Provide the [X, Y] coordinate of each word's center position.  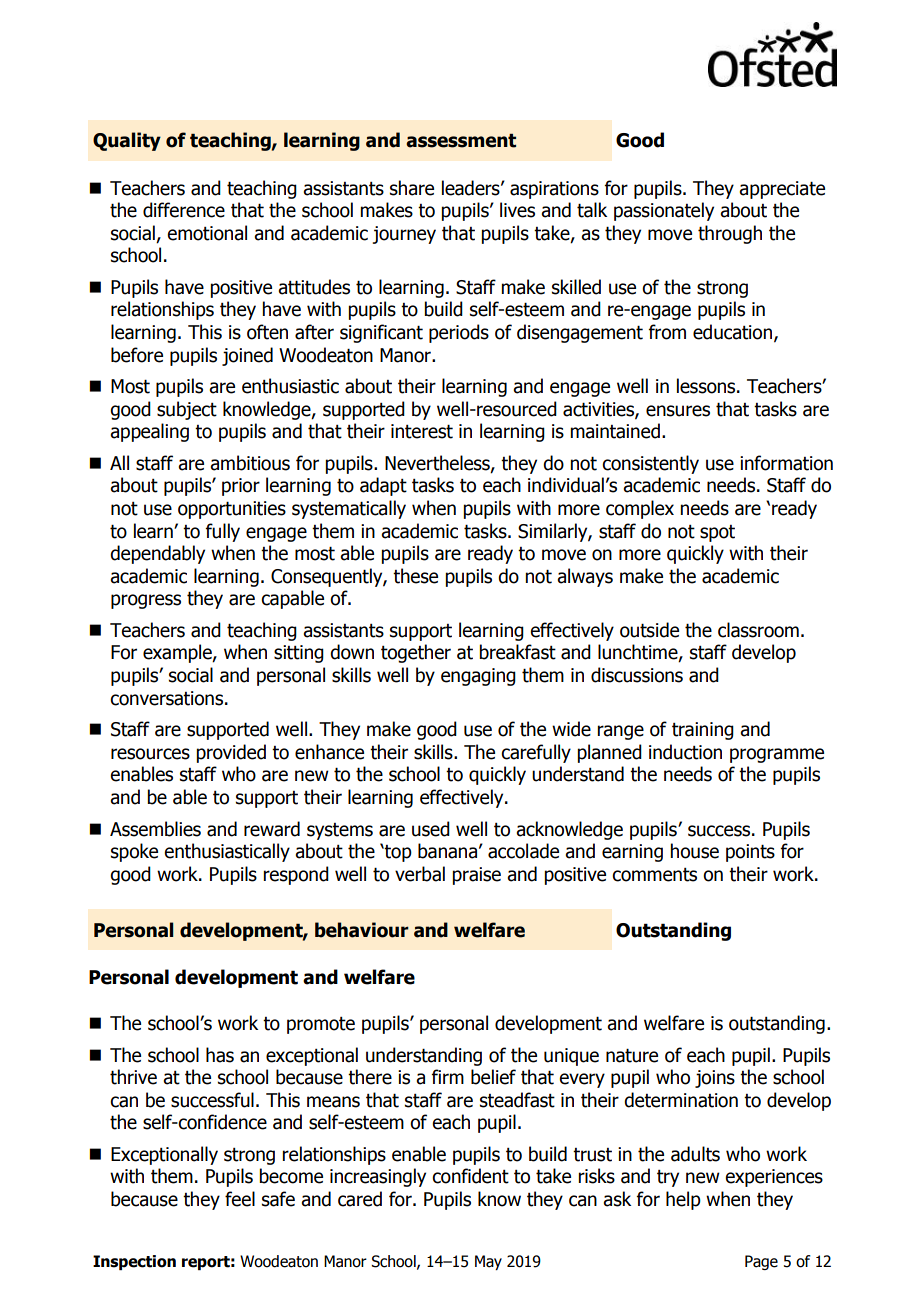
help [683, 1200]
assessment [461, 141]
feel [240, 1199]
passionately [664, 211]
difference [184, 210]
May [488, 1262]
